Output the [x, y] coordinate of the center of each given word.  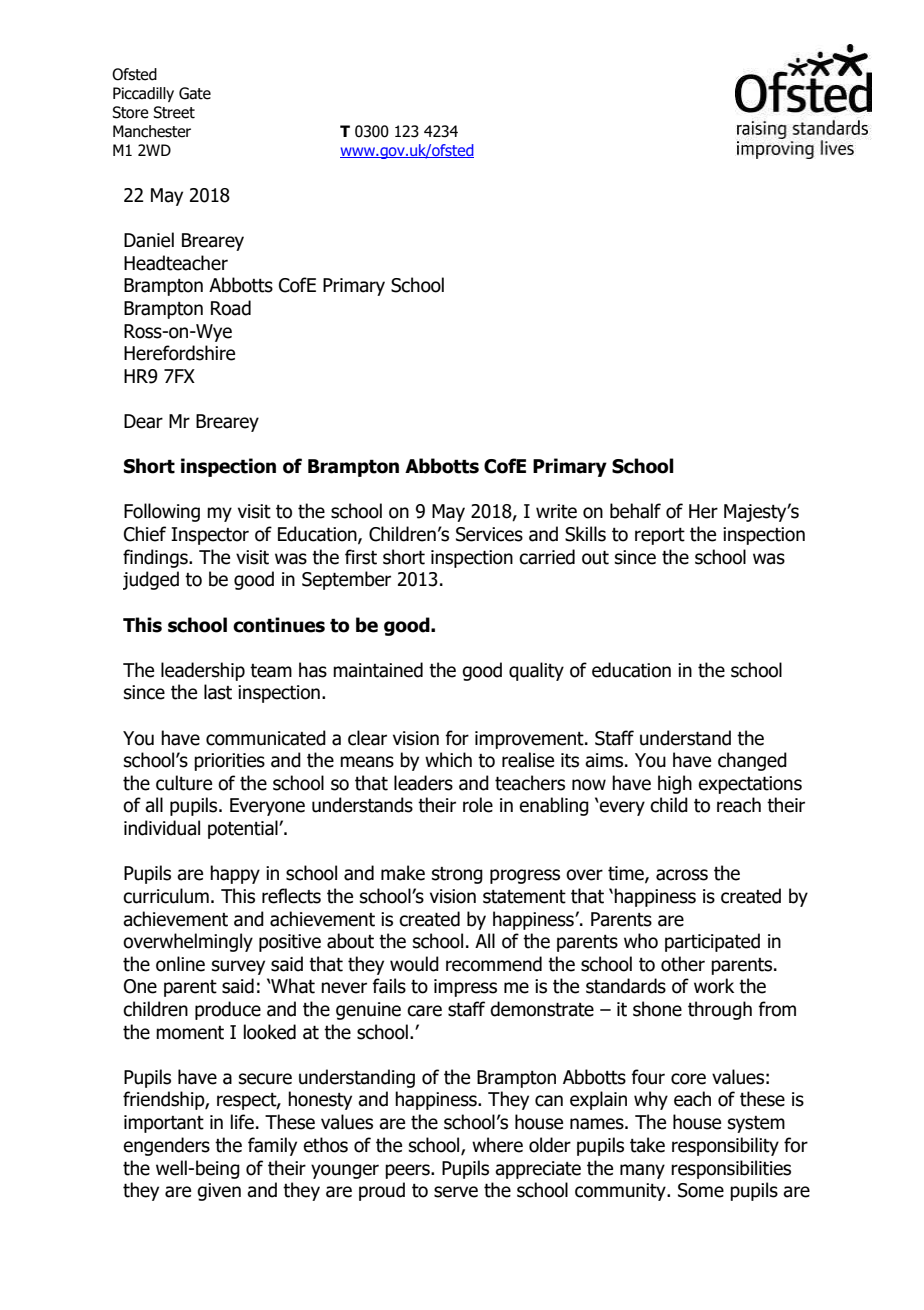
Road [231, 308]
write [556, 511]
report [660, 536]
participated [712, 942]
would [414, 964]
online [180, 964]
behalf [635, 511]
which [448, 760]
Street [174, 112]
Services [489, 534]
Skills [585, 534]
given [219, 1192]
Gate [195, 93]
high [675, 784]
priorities [229, 762]
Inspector [210, 536]
